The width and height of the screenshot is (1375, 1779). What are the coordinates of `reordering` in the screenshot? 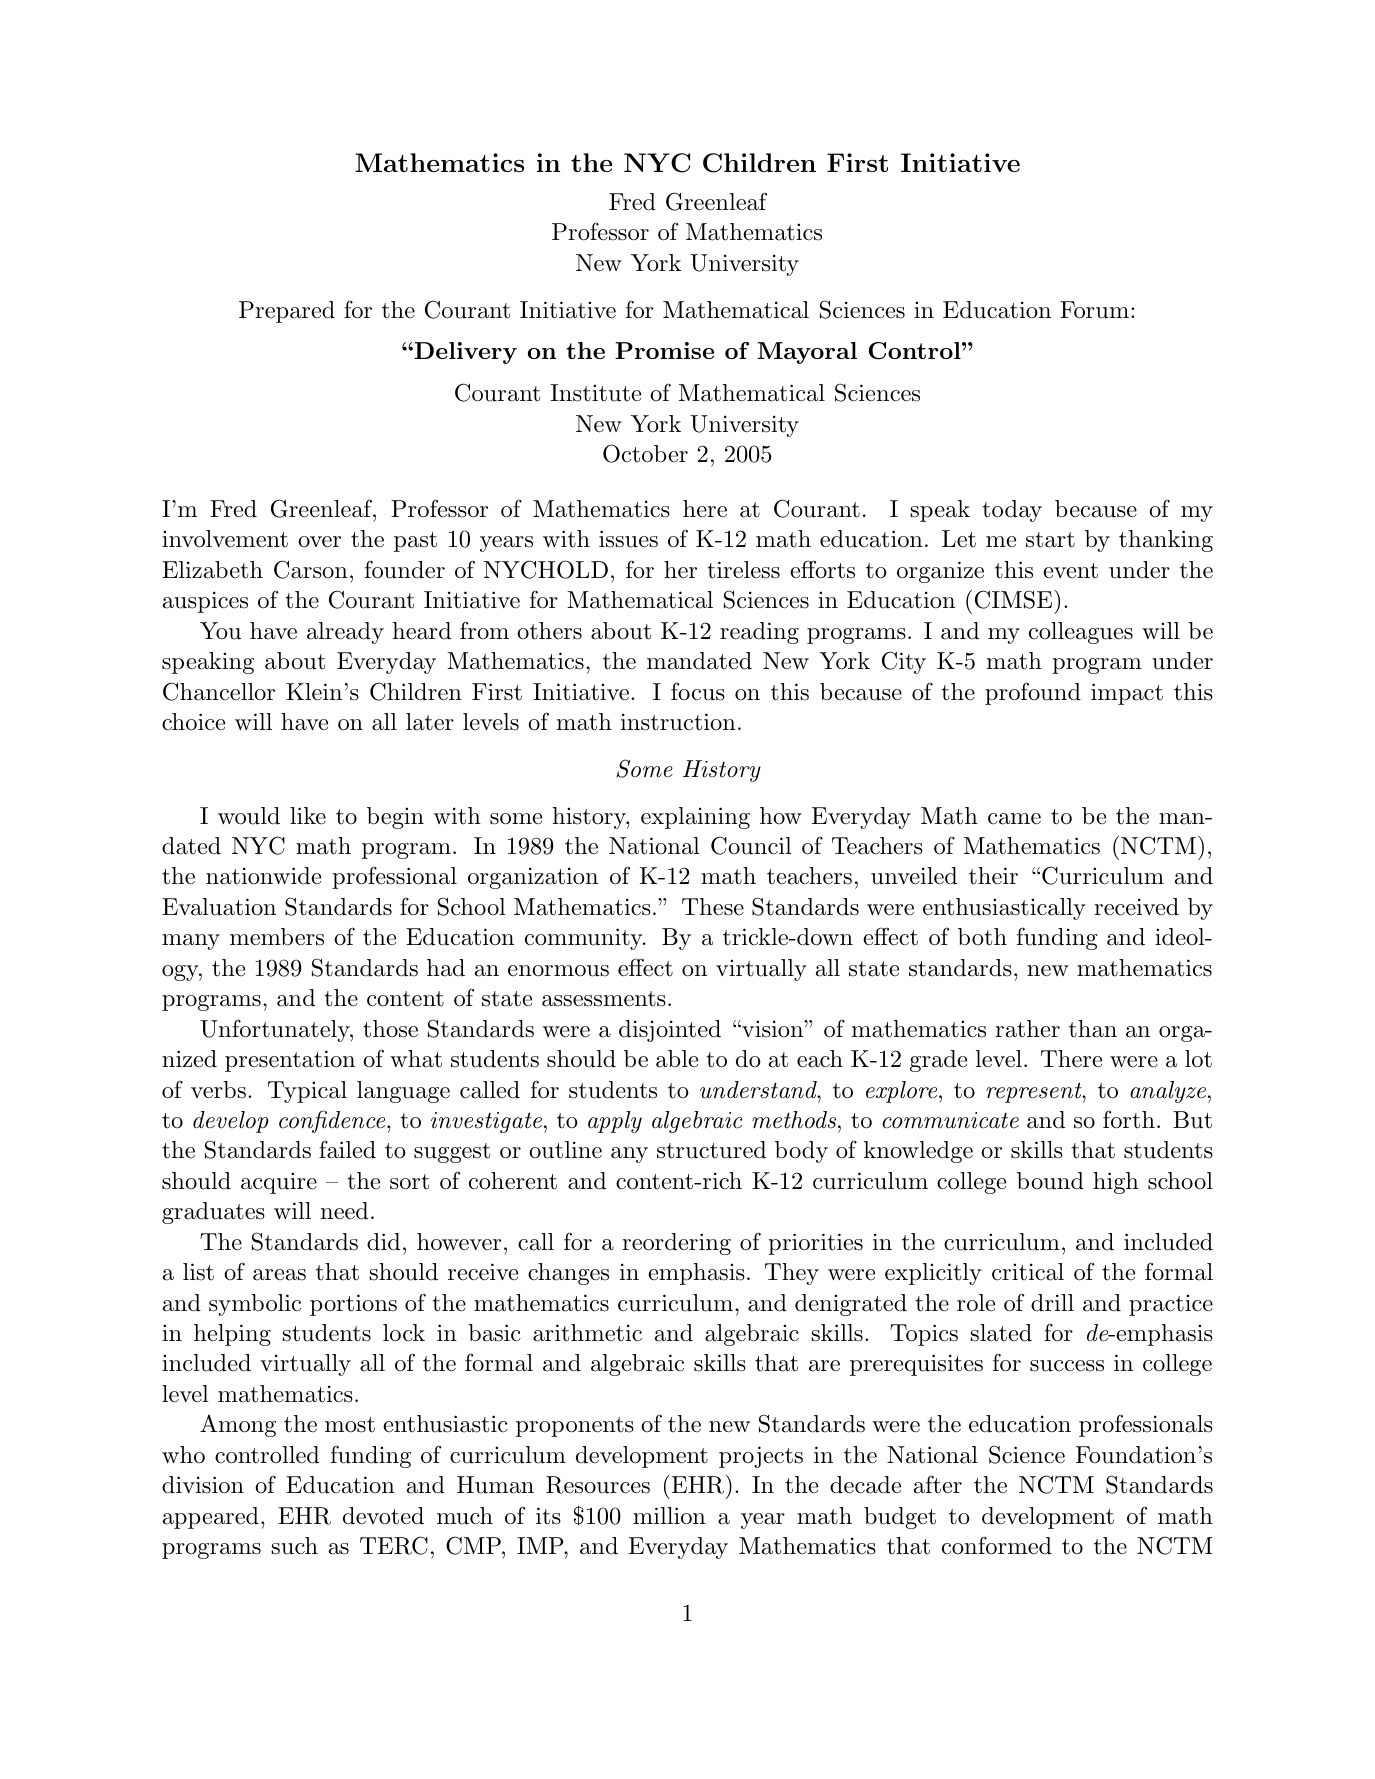 It's located at (676, 1244).
